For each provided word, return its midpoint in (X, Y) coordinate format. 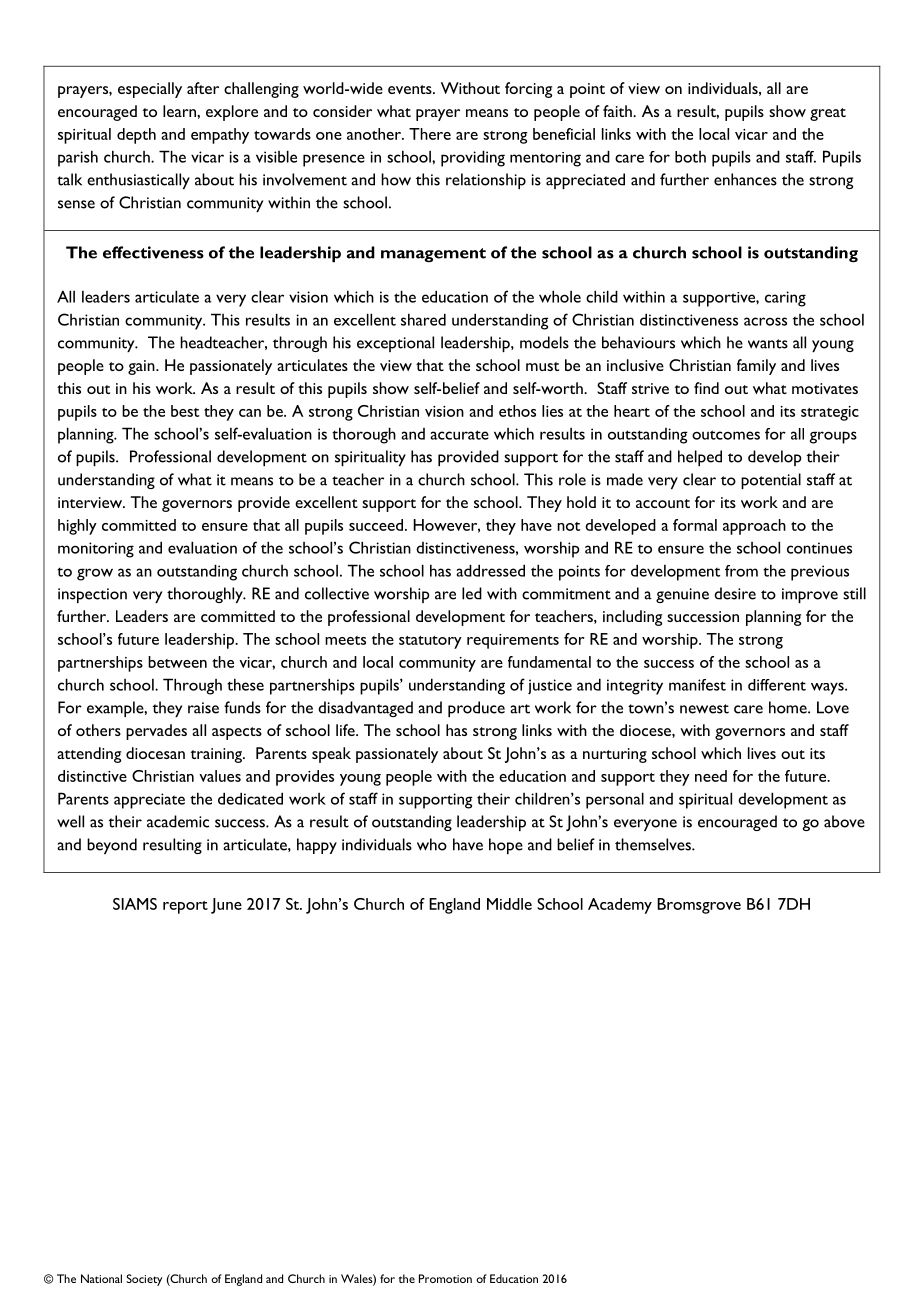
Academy (620, 906)
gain (142, 367)
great (828, 114)
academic (178, 821)
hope (506, 846)
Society (144, 1280)
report (185, 907)
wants (768, 344)
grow (95, 574)
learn (180, 111)
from (741, 571)
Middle (509, 904)
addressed (490, 570)
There (430, 134)
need (711, 776)
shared (423, 319)
